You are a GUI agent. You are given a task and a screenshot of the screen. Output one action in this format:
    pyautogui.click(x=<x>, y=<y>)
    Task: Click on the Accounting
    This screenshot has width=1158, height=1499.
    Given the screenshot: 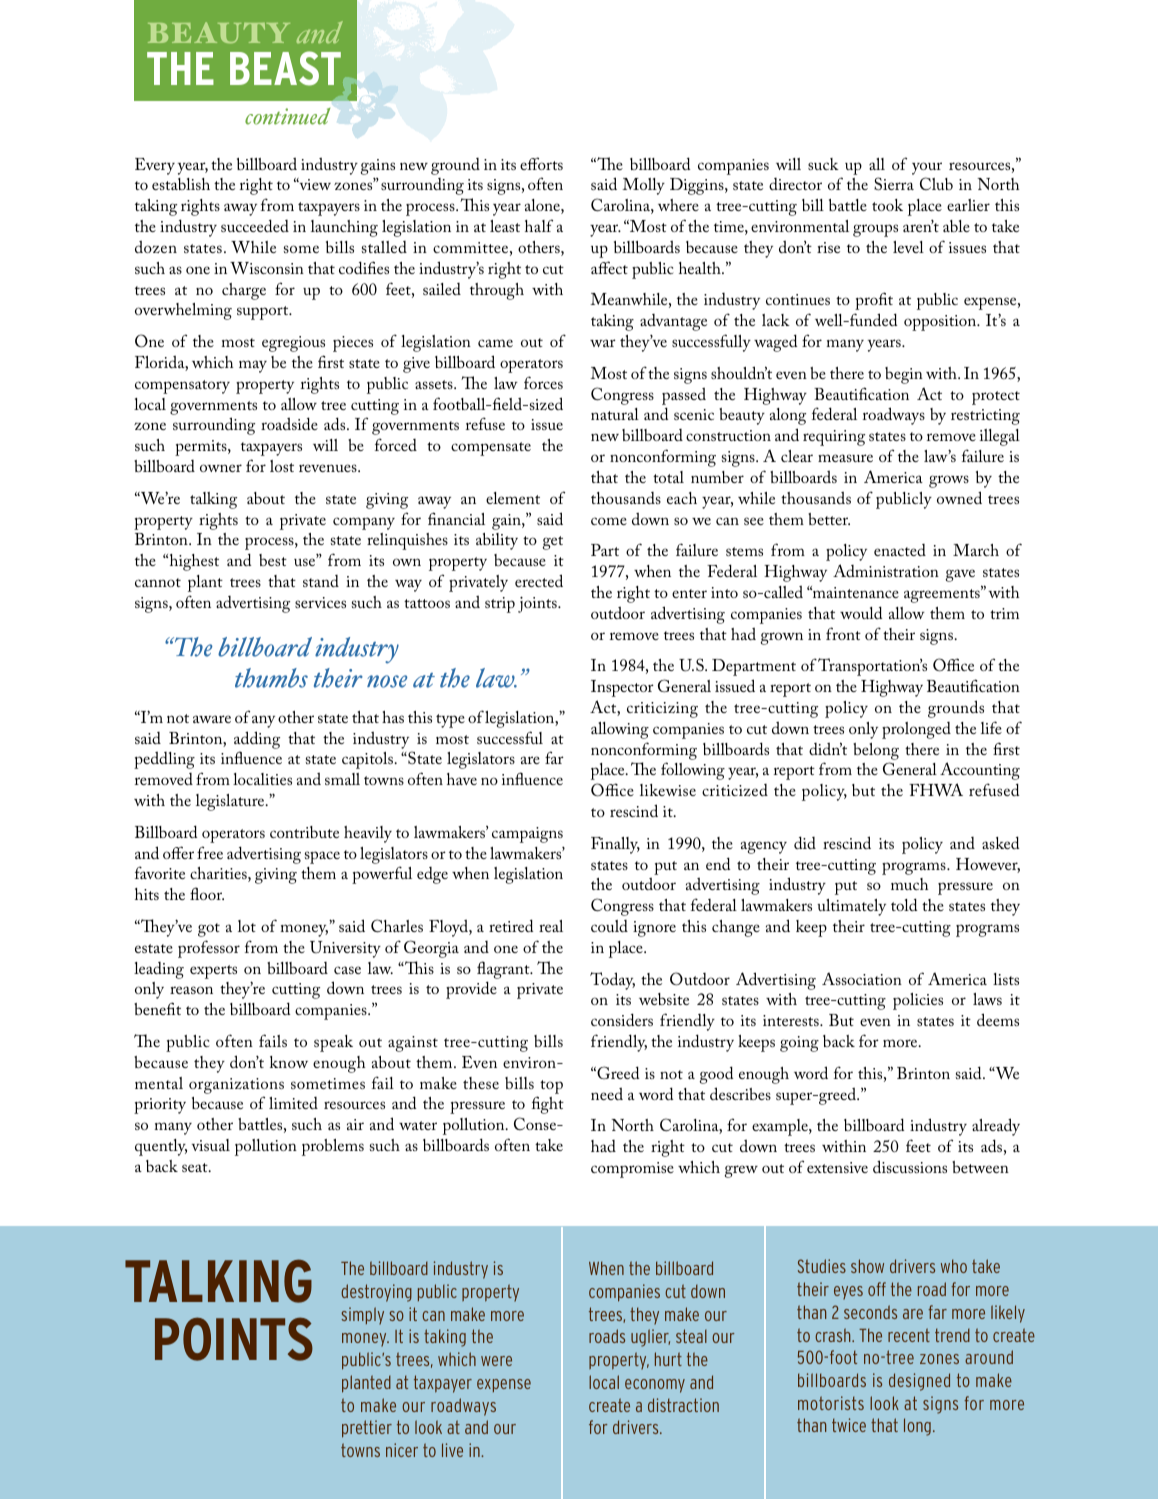 What is the action you would take?
    pyautogui.click(x=980, y=771)
